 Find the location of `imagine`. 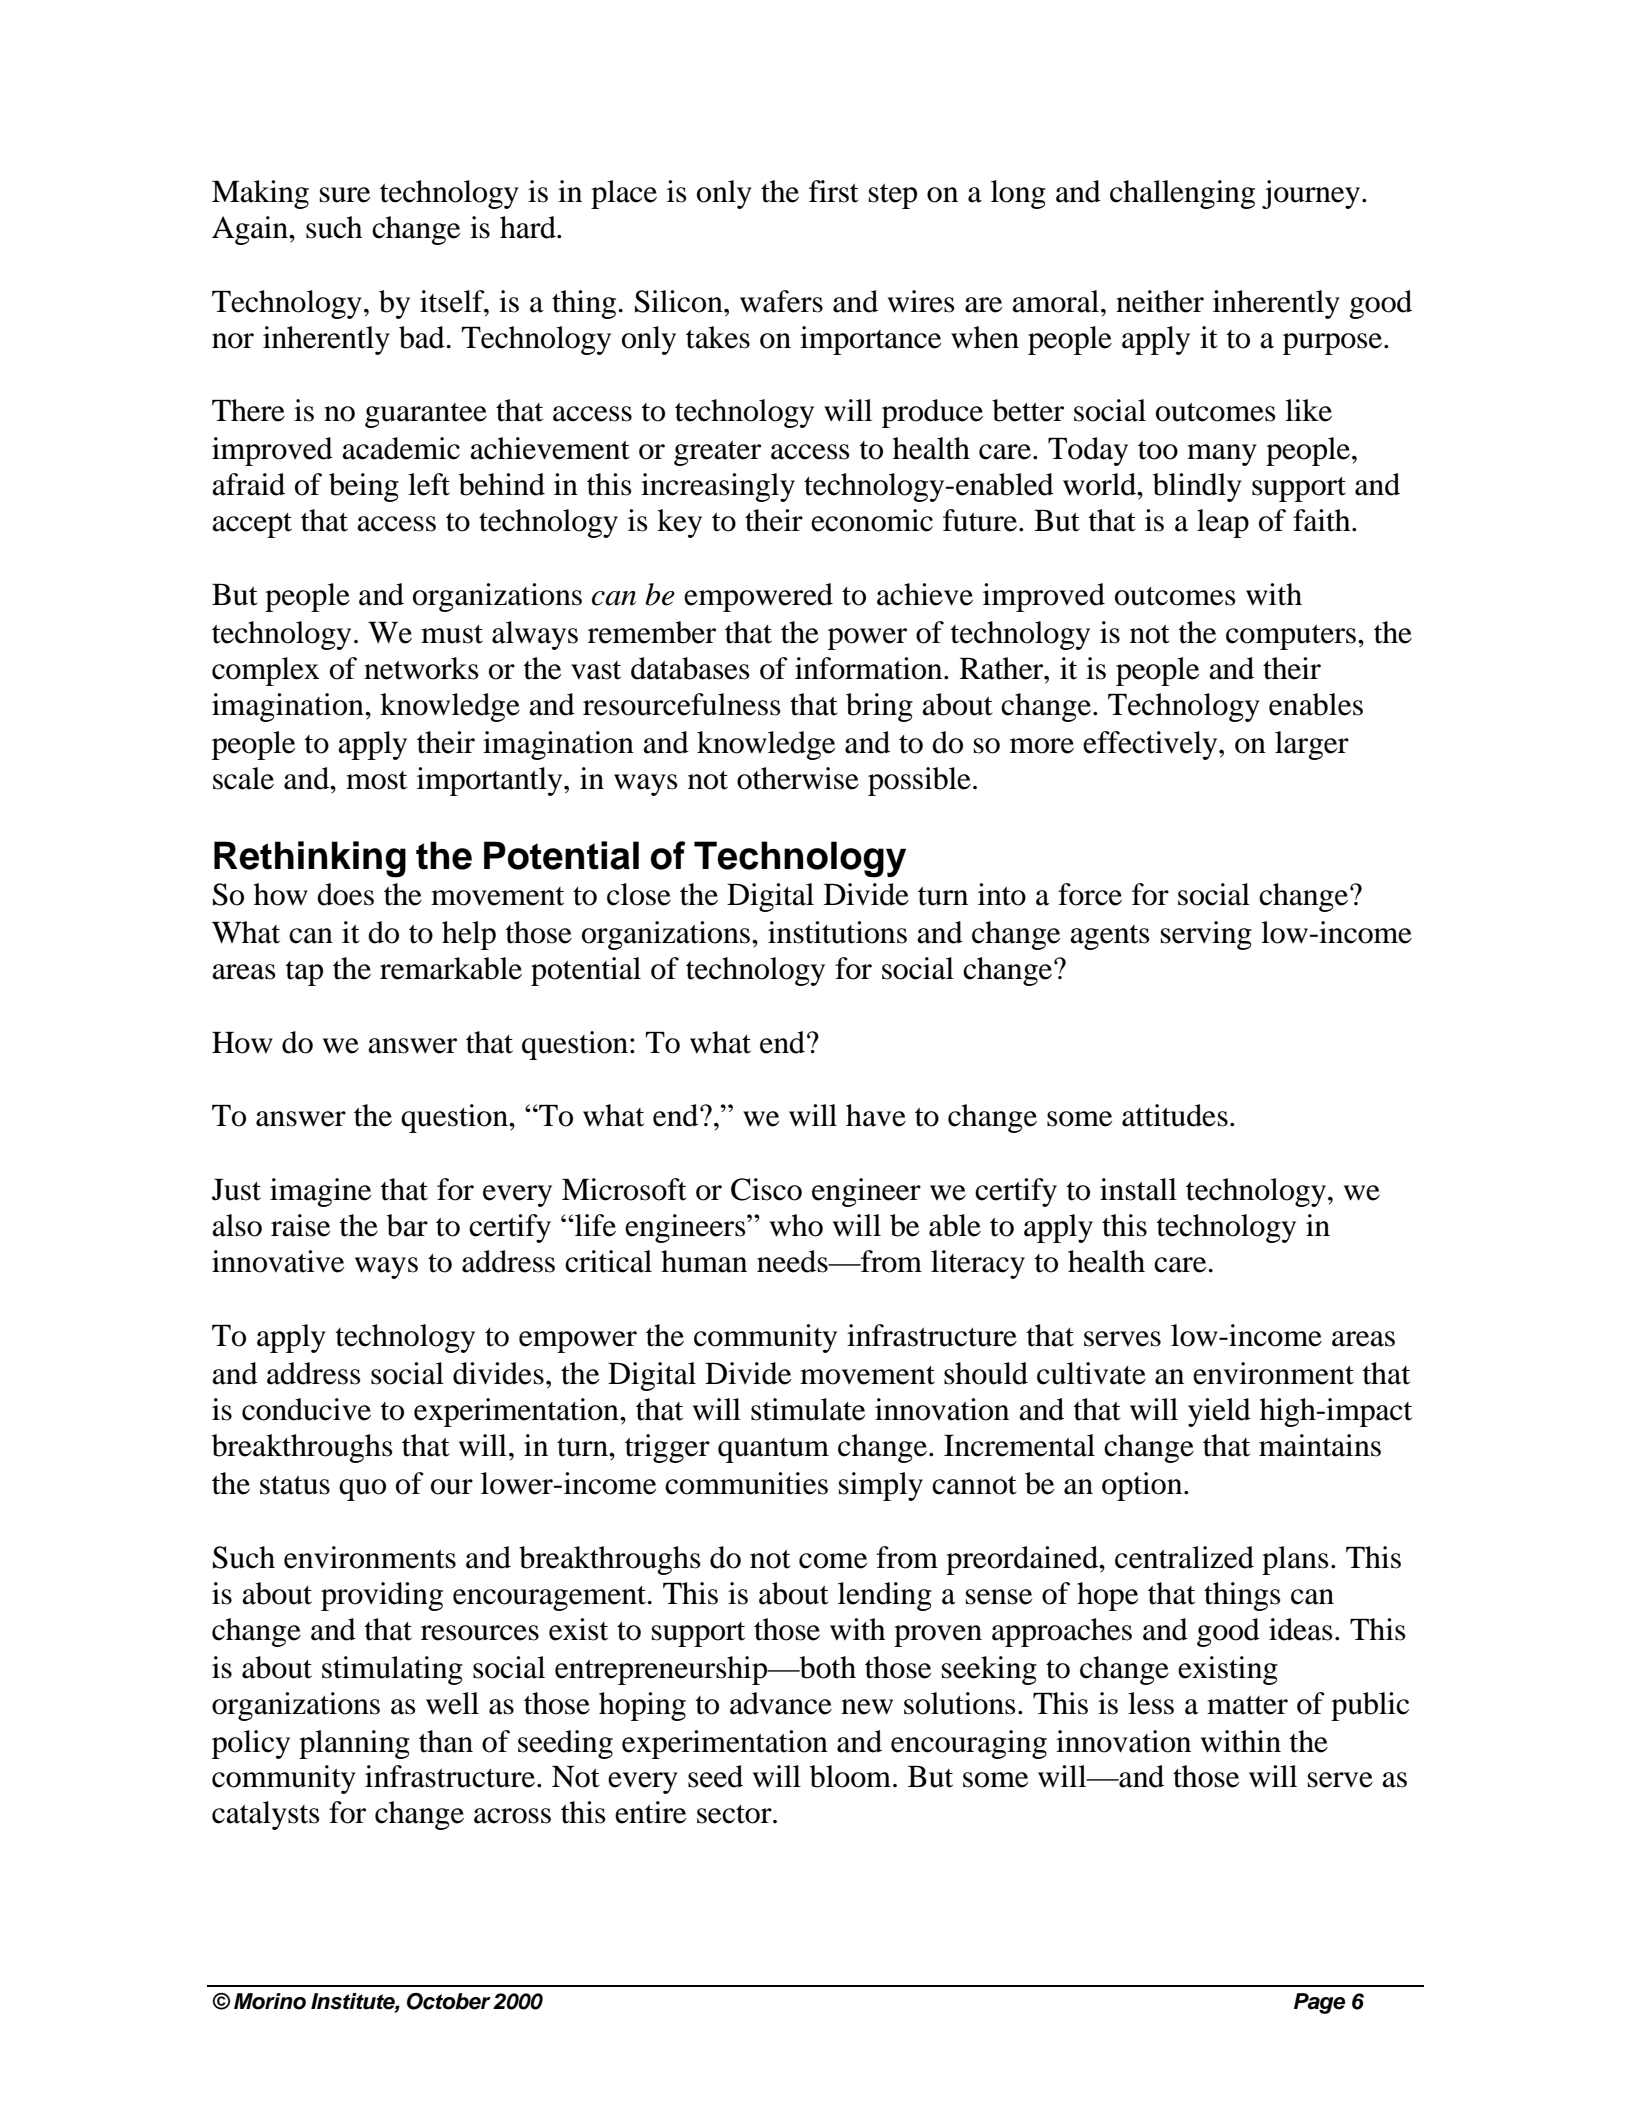

imagine is located at coordinates (320, 1192).
